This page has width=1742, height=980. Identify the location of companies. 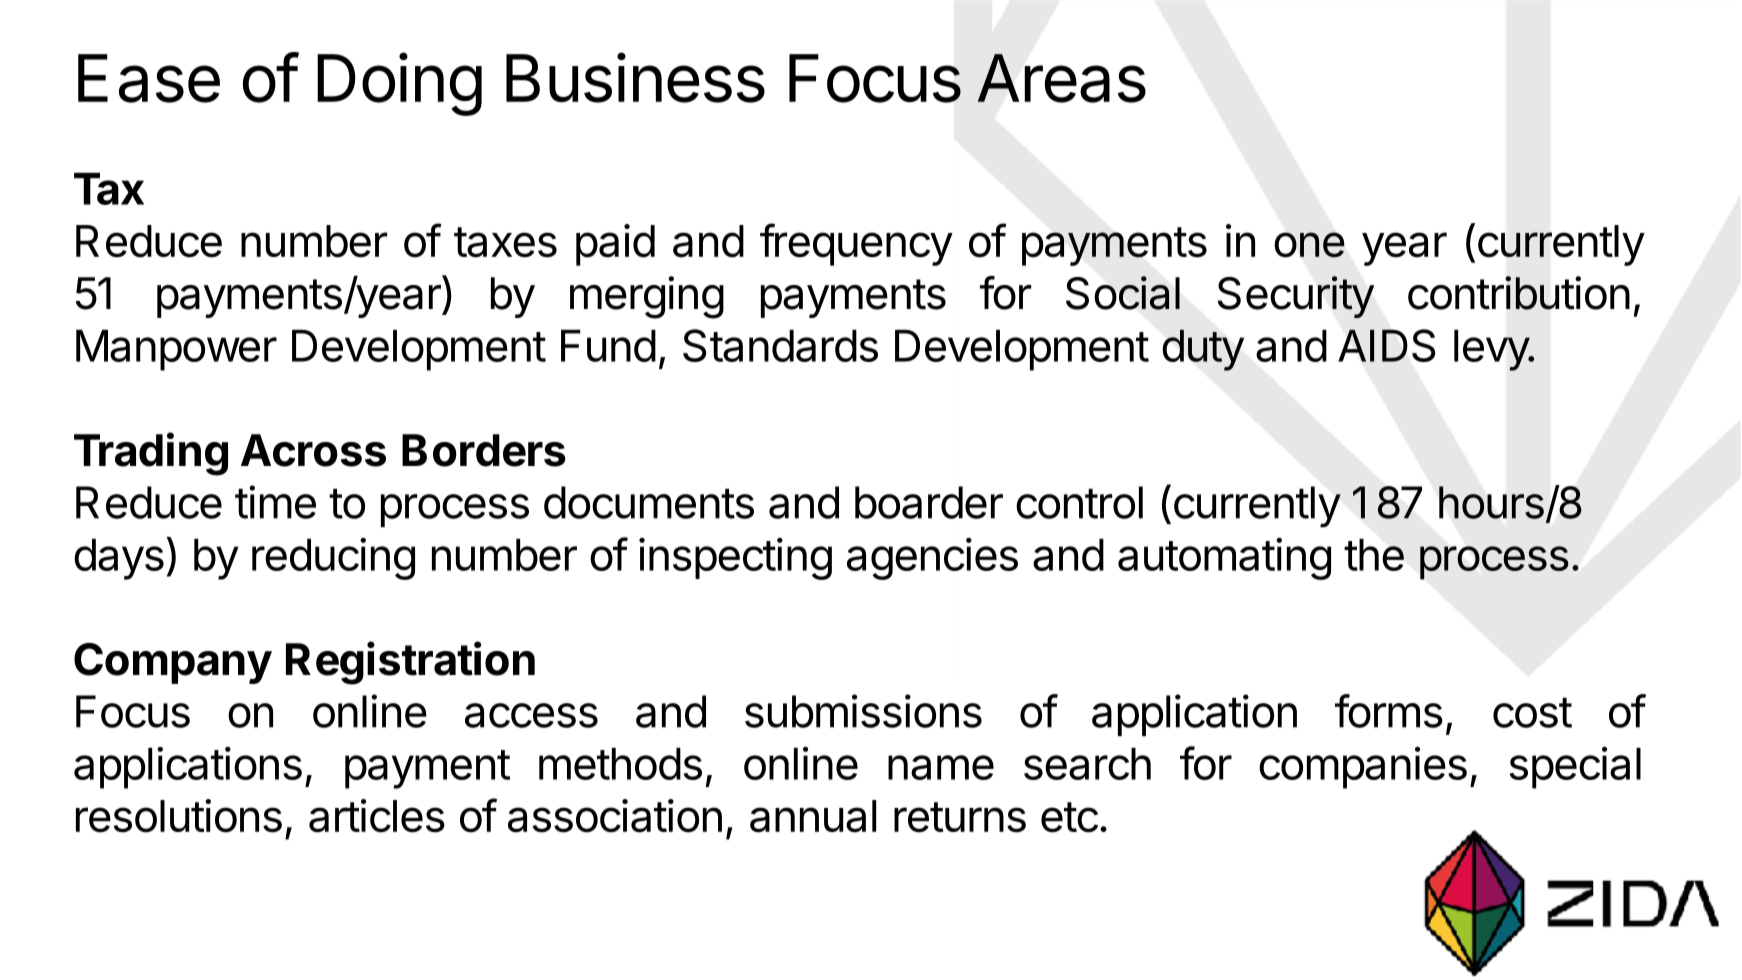
(1363, 768).
